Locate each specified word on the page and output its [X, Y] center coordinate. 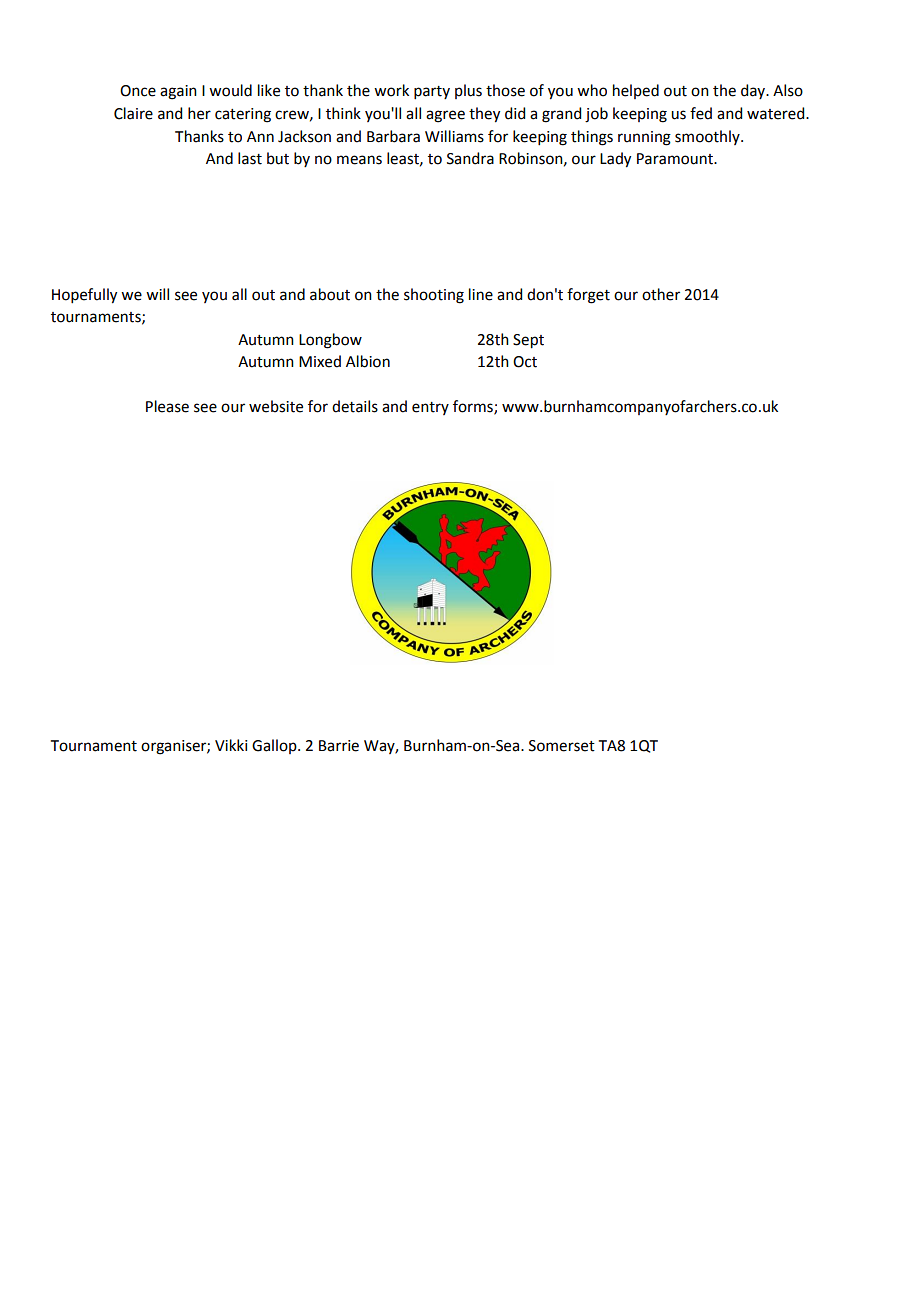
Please [167, 406]
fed [701, 113]
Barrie [339, 746]
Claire [133, 113]
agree [445, 116]
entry [430, 408]
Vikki [231, 745]
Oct [525, 362]
